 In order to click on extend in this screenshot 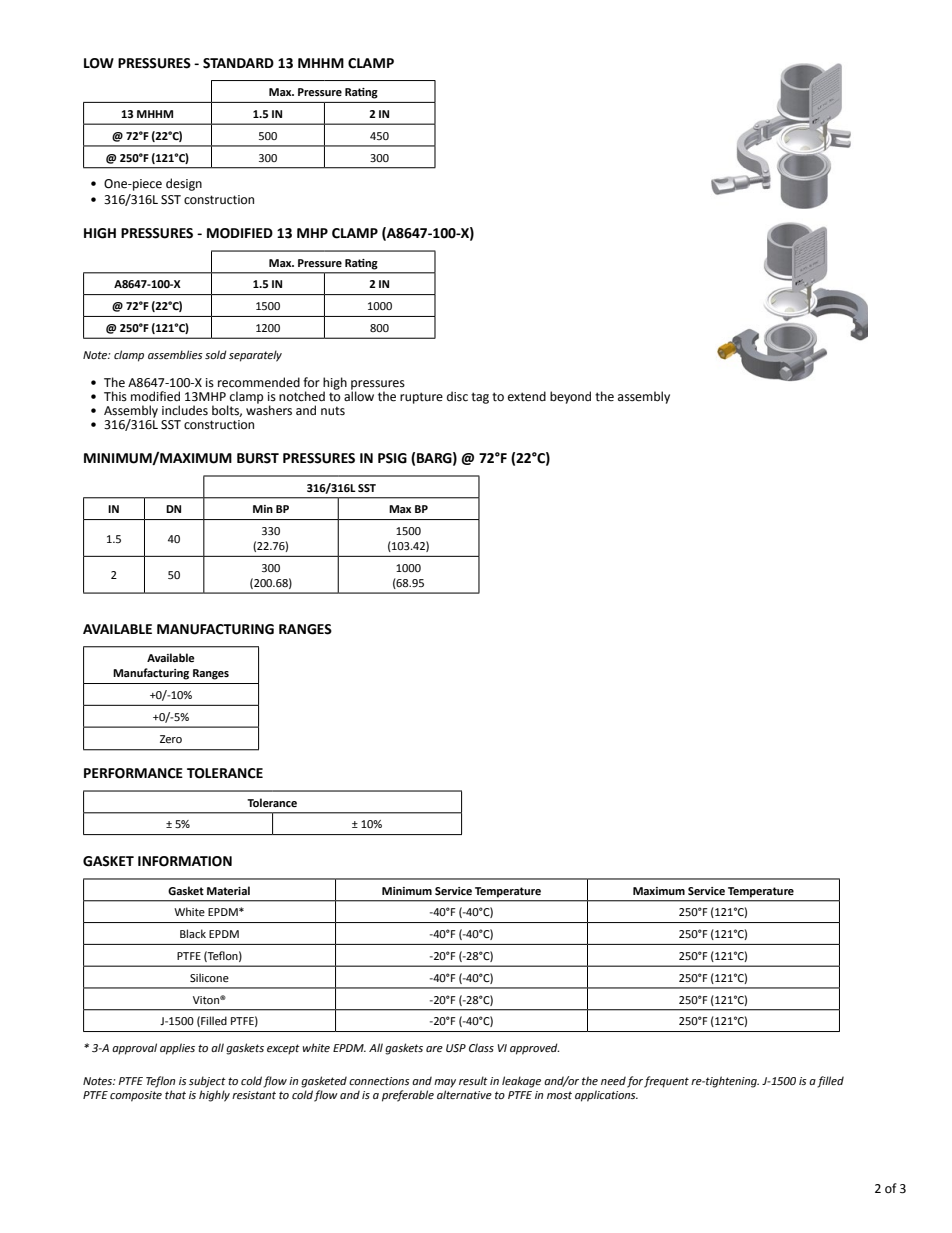, I will do `click(527, 396)`.
